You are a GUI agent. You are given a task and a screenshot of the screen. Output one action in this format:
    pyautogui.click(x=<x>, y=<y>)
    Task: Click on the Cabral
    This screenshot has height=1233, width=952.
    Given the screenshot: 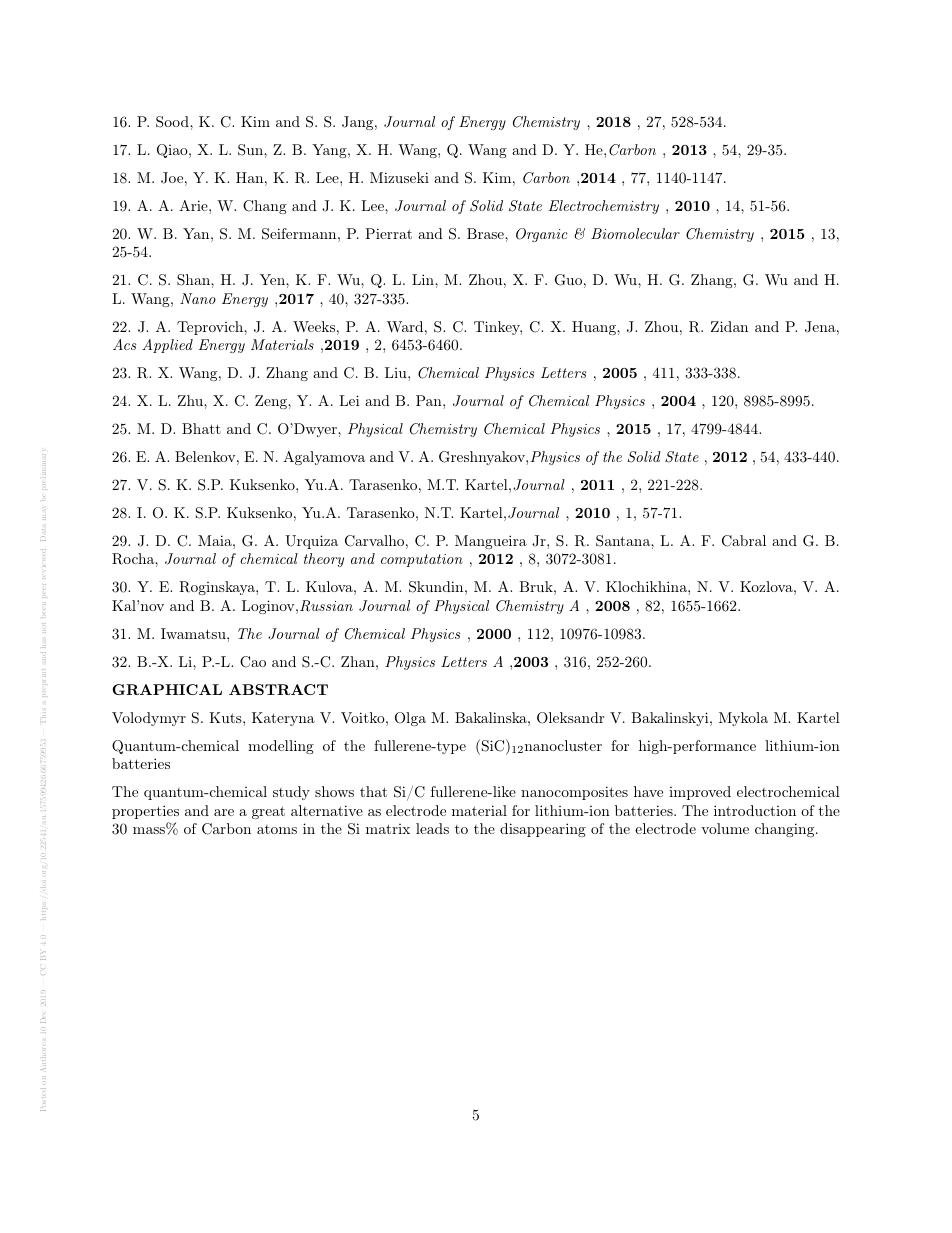 What is the action you would take?
    pyautogui.click(x=744, y=541)
